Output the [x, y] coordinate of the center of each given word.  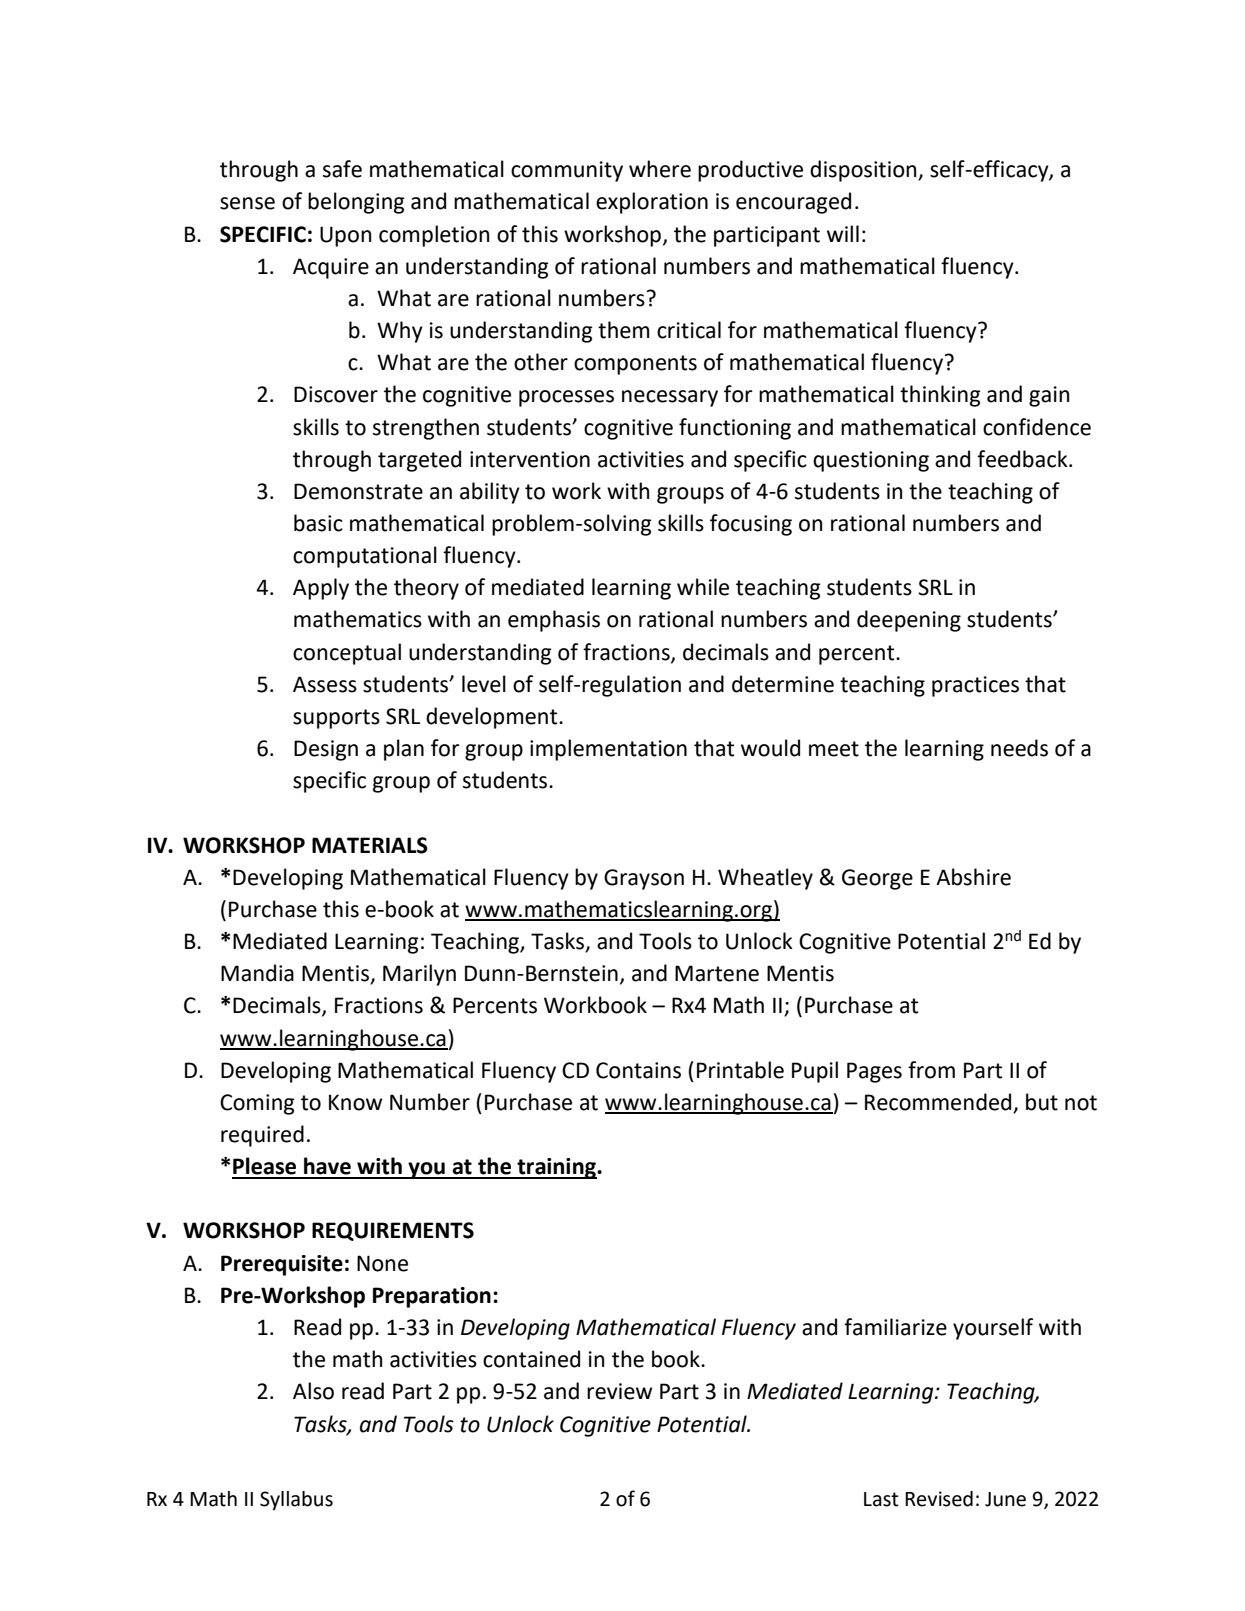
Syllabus [296, 1500]
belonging [356, 203]
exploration [652, 203]
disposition [864, 171]
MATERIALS [370, 845]
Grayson [644, 879]
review [619, 1391]
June [1005, 1499]
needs [1019, 748]
